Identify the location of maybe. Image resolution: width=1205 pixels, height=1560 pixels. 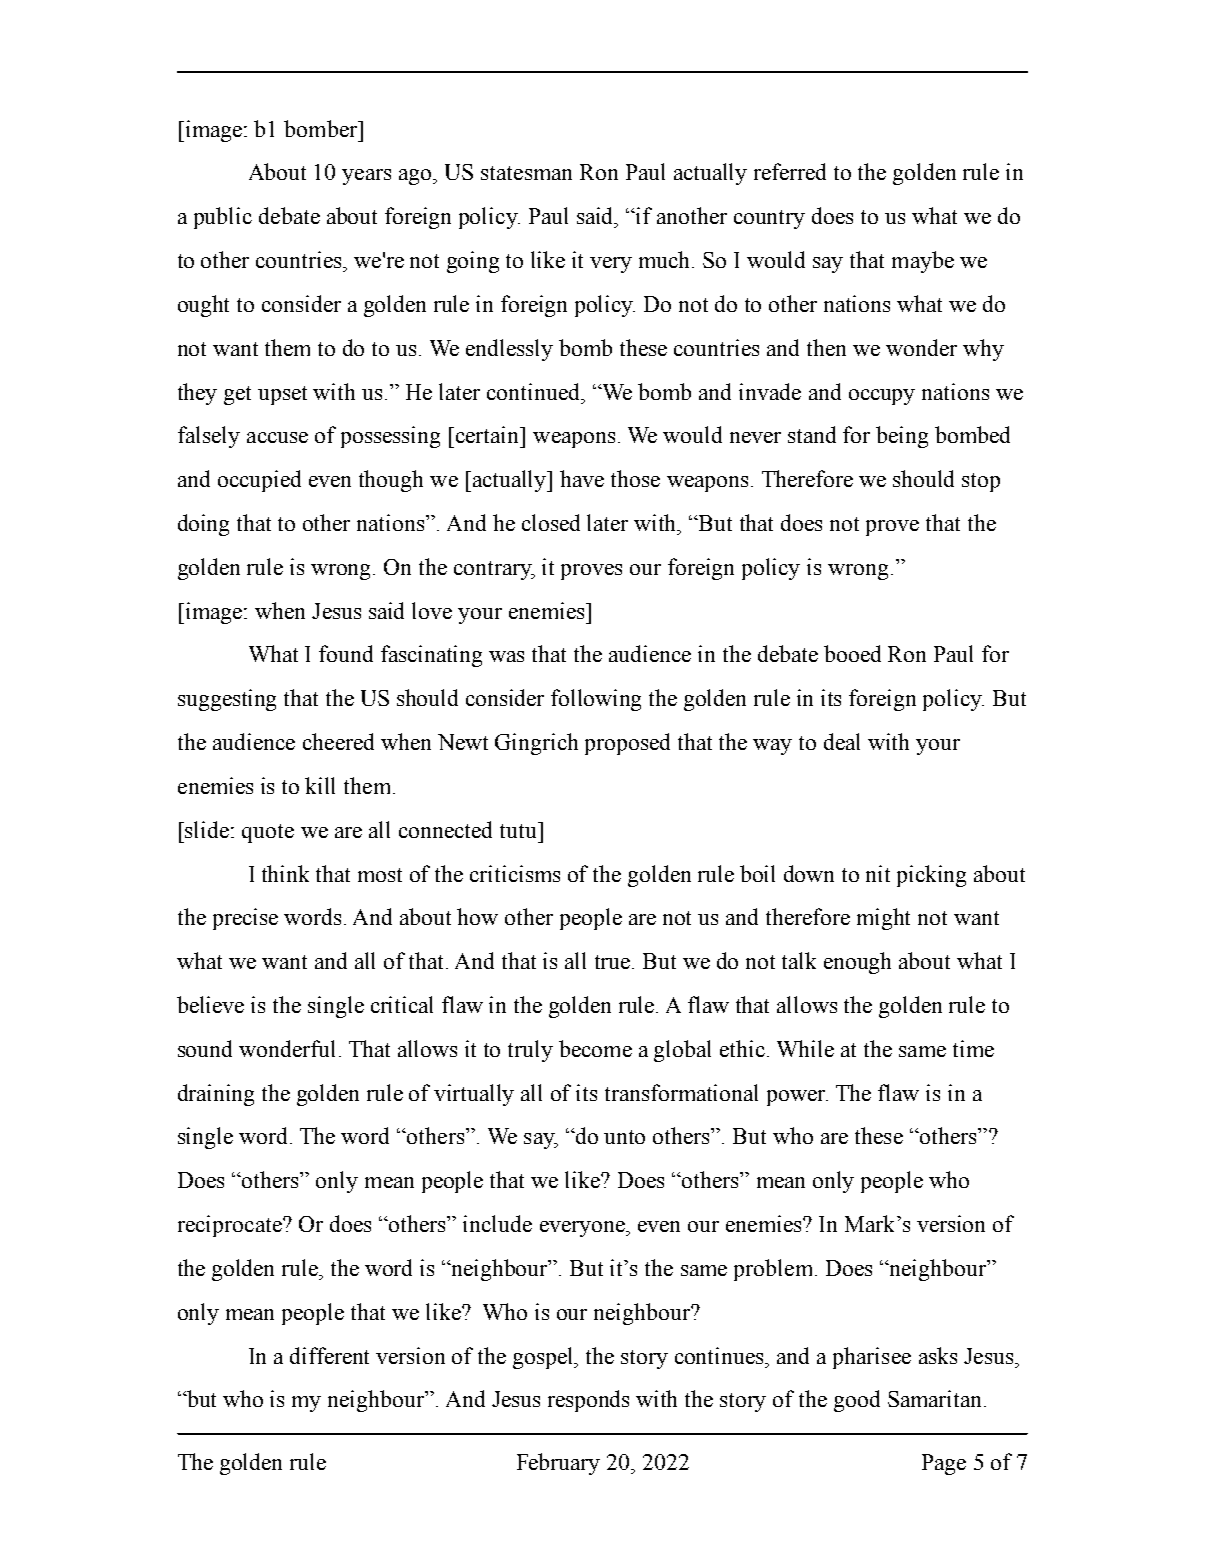
(923, 262).
